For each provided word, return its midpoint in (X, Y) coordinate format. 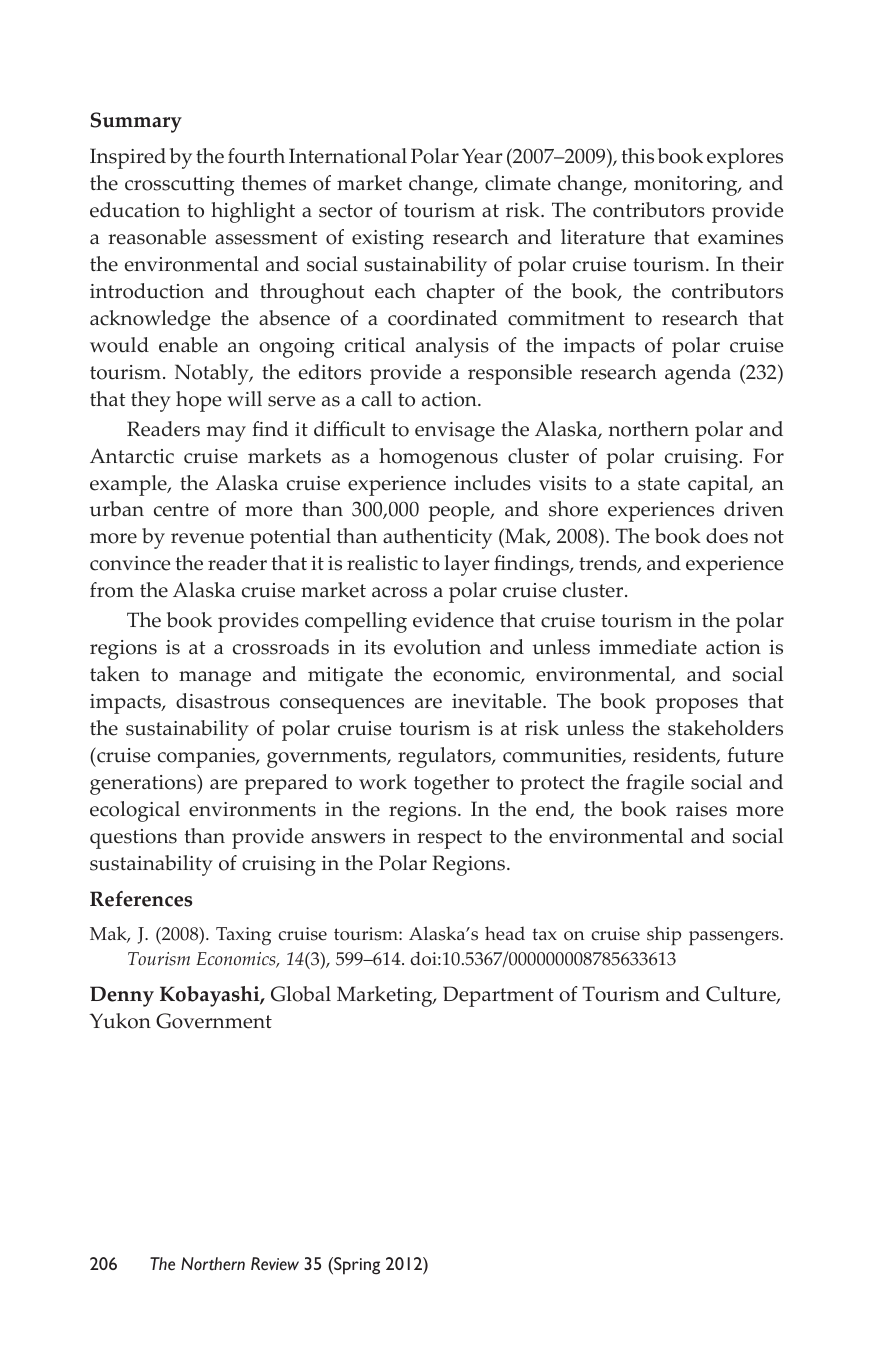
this (638, 156)
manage (215, 679)
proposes (697, 706)
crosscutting (180, 186)
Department (498, 996)
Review (275, 1264)
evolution (437, 647)
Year (482, 156)
